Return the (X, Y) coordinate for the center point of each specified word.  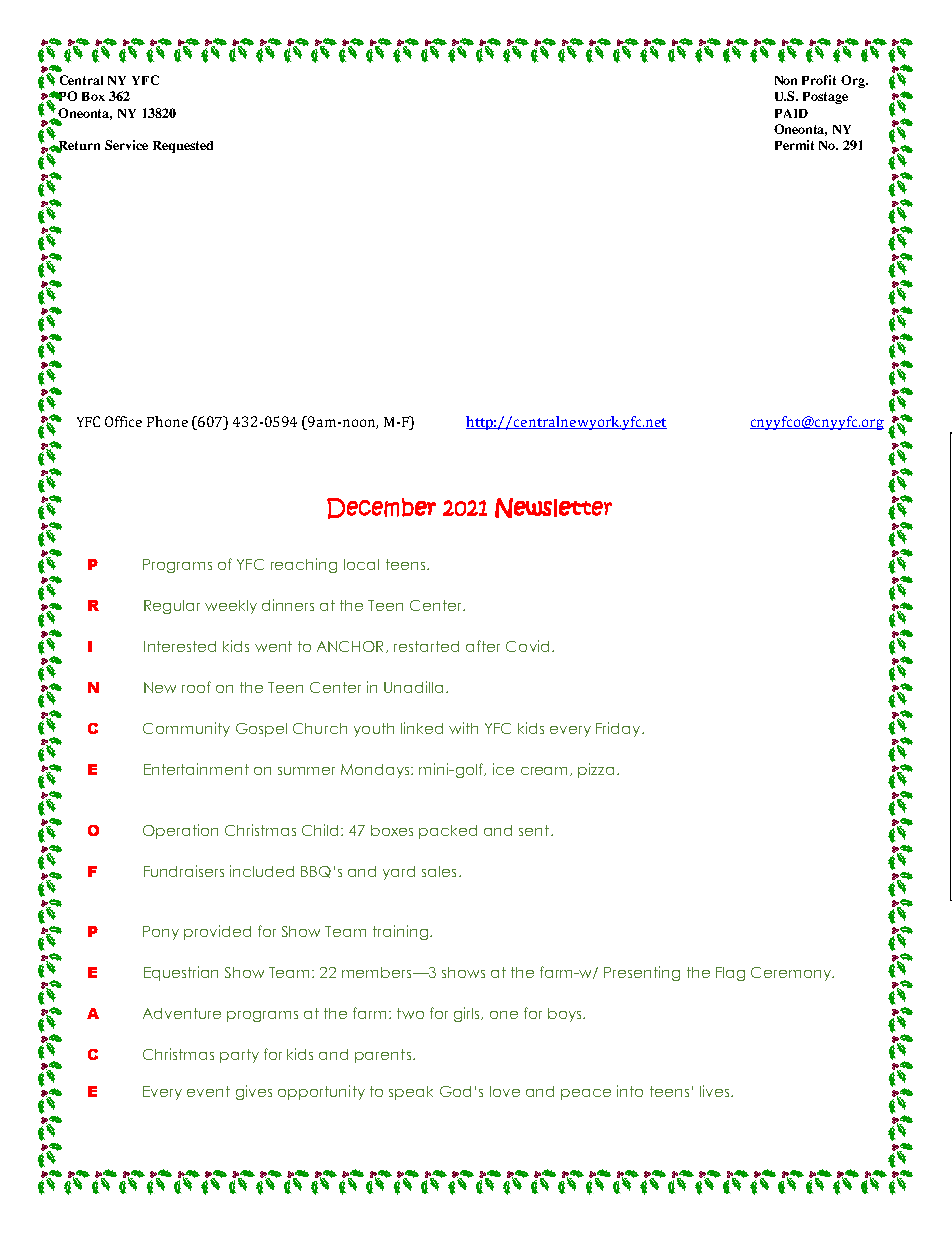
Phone (167, 421)
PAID (791, 113)
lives (716, 1091)
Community (186, 729)
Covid (527, 646)
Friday (619, 729)
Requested (183, 147)
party (239, 1056)
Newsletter (553, 508)
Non (786, 80)
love (505, 1091)
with (463, 728)
